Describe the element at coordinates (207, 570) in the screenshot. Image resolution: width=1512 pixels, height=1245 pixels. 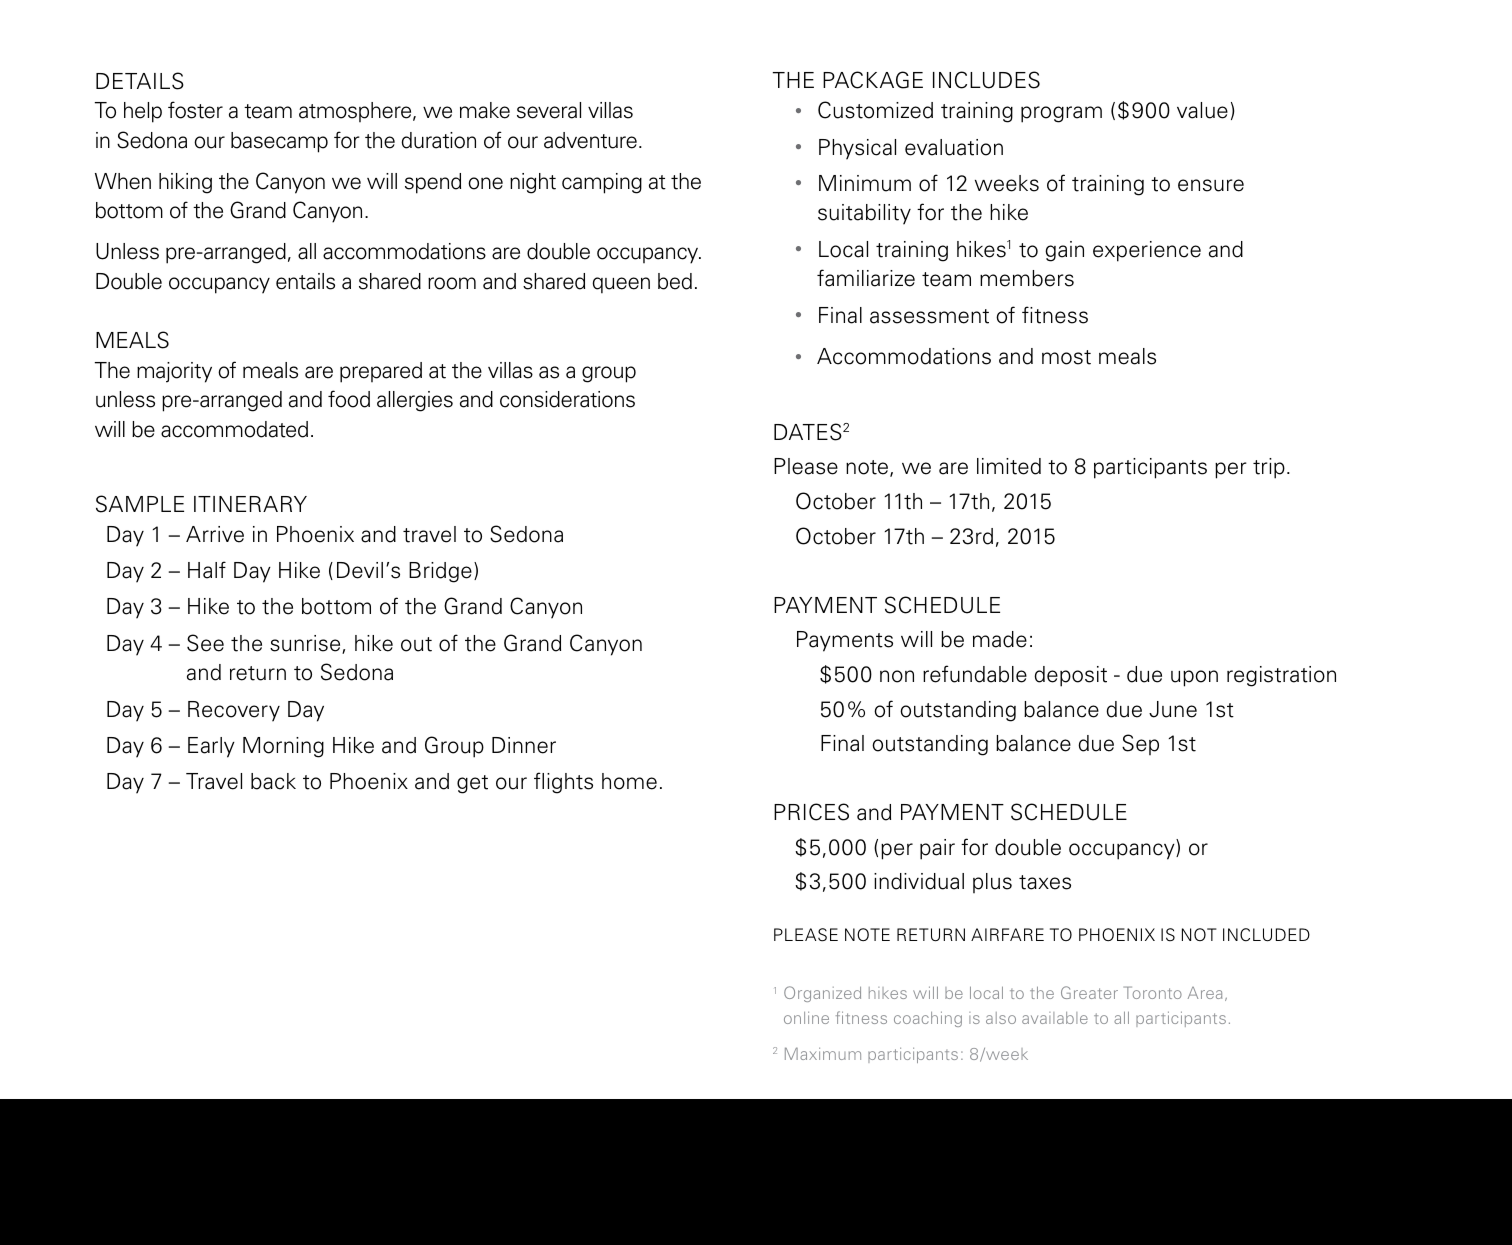
I see `Half` at that location.
